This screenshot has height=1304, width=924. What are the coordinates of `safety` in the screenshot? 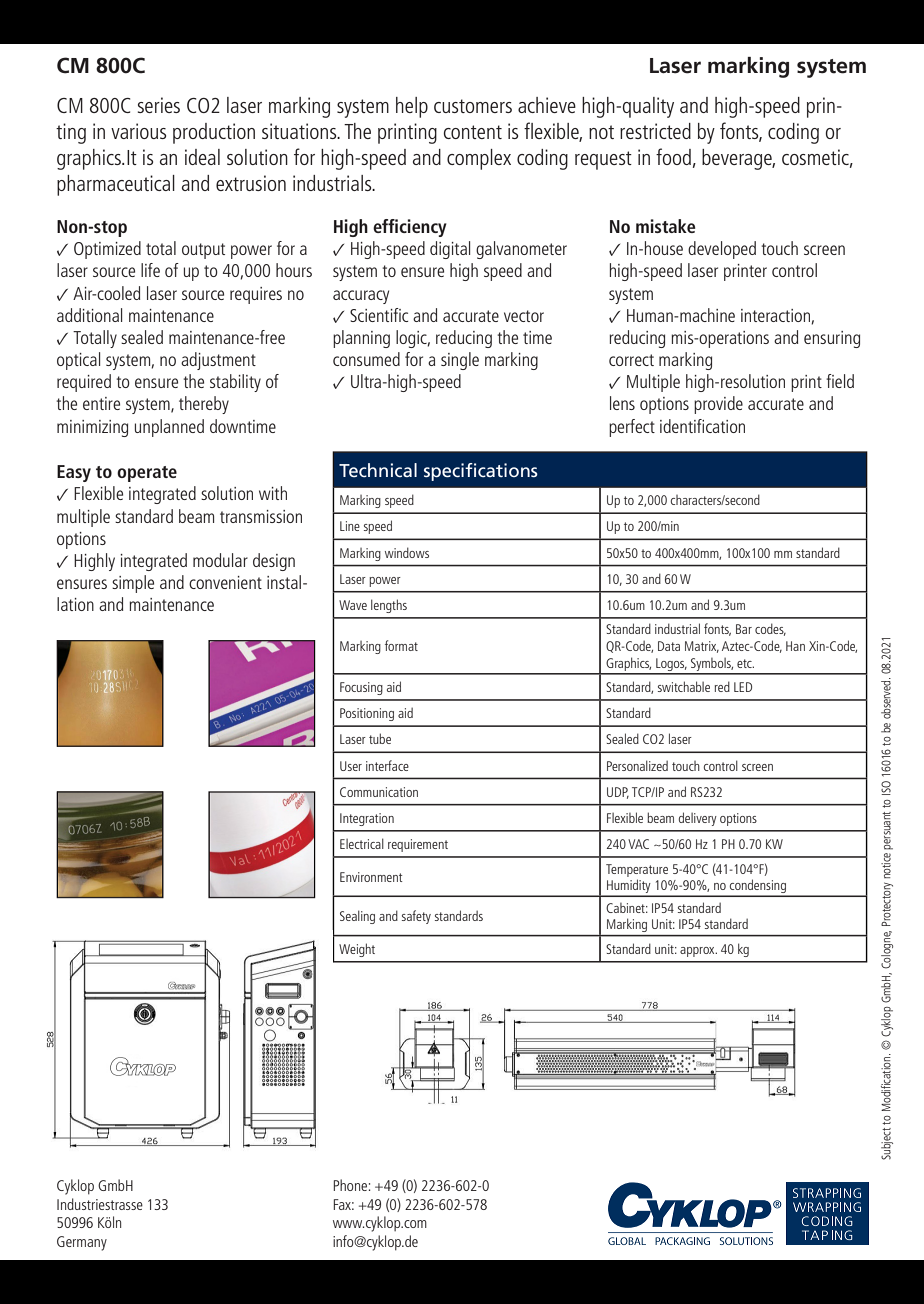 It's located at (416, 917).
